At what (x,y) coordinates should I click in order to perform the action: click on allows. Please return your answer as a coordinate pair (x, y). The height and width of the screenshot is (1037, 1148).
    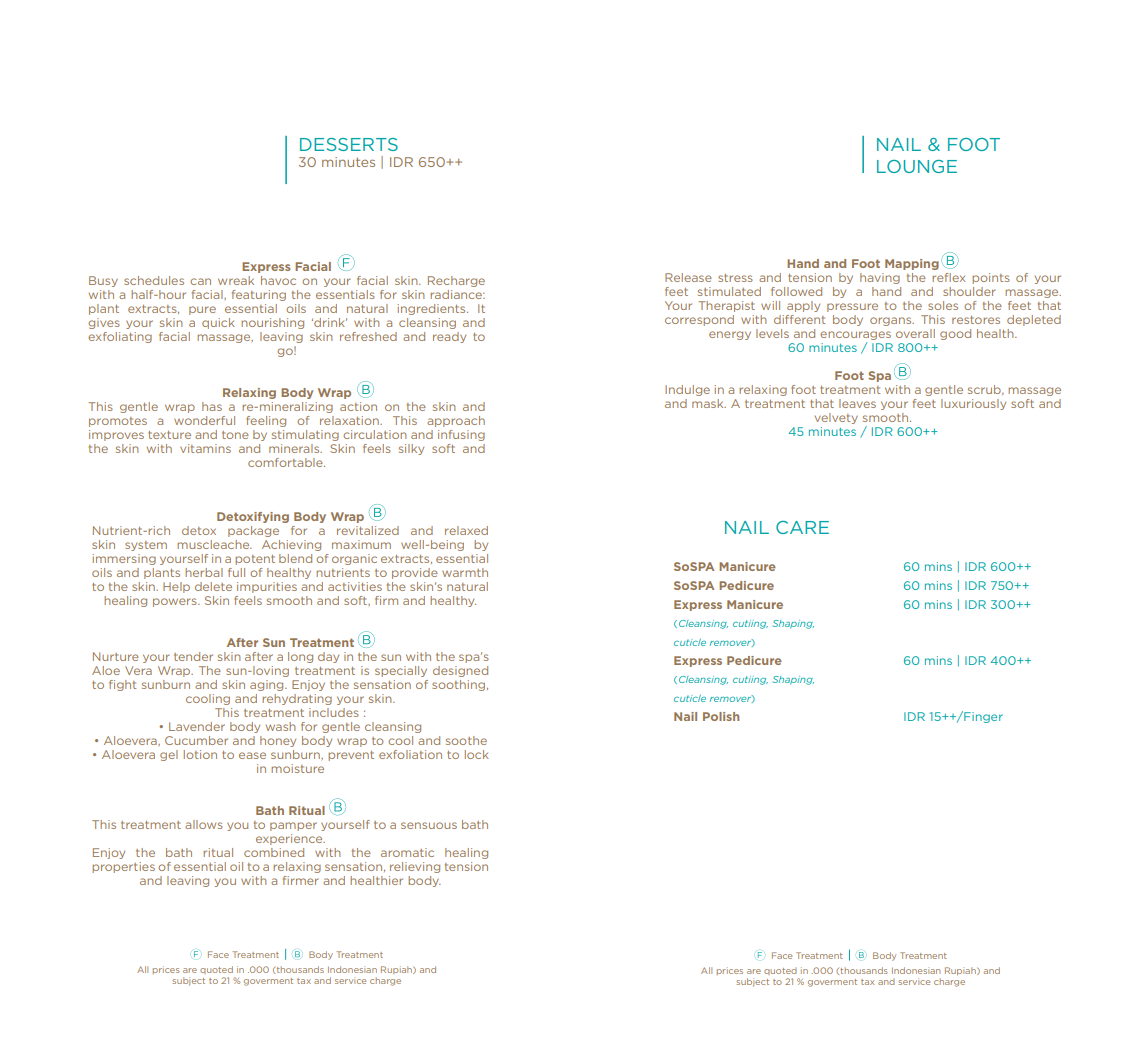
    Looking at the image, I should click on (204, 824).
